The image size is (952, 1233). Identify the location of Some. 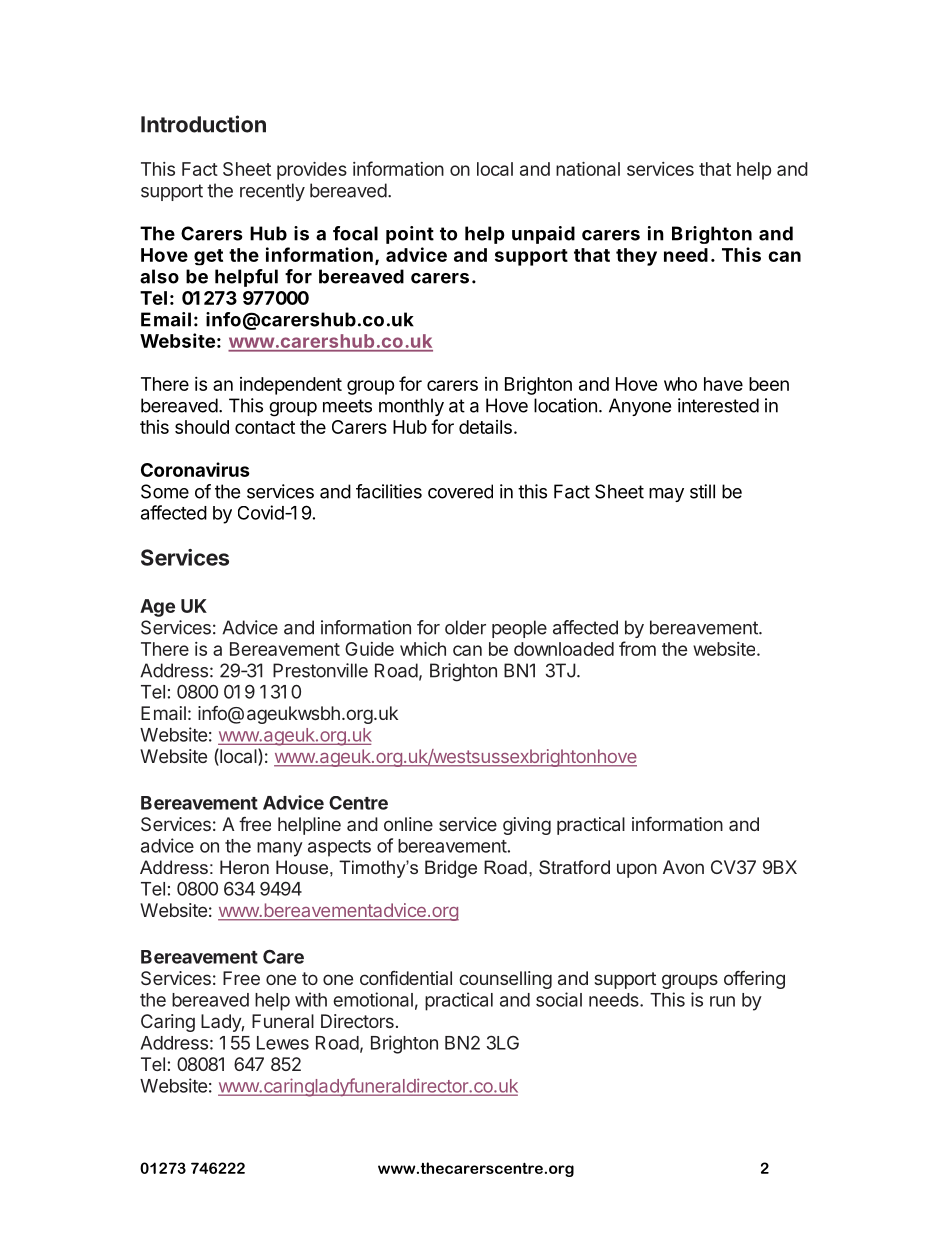
(165, 491).
